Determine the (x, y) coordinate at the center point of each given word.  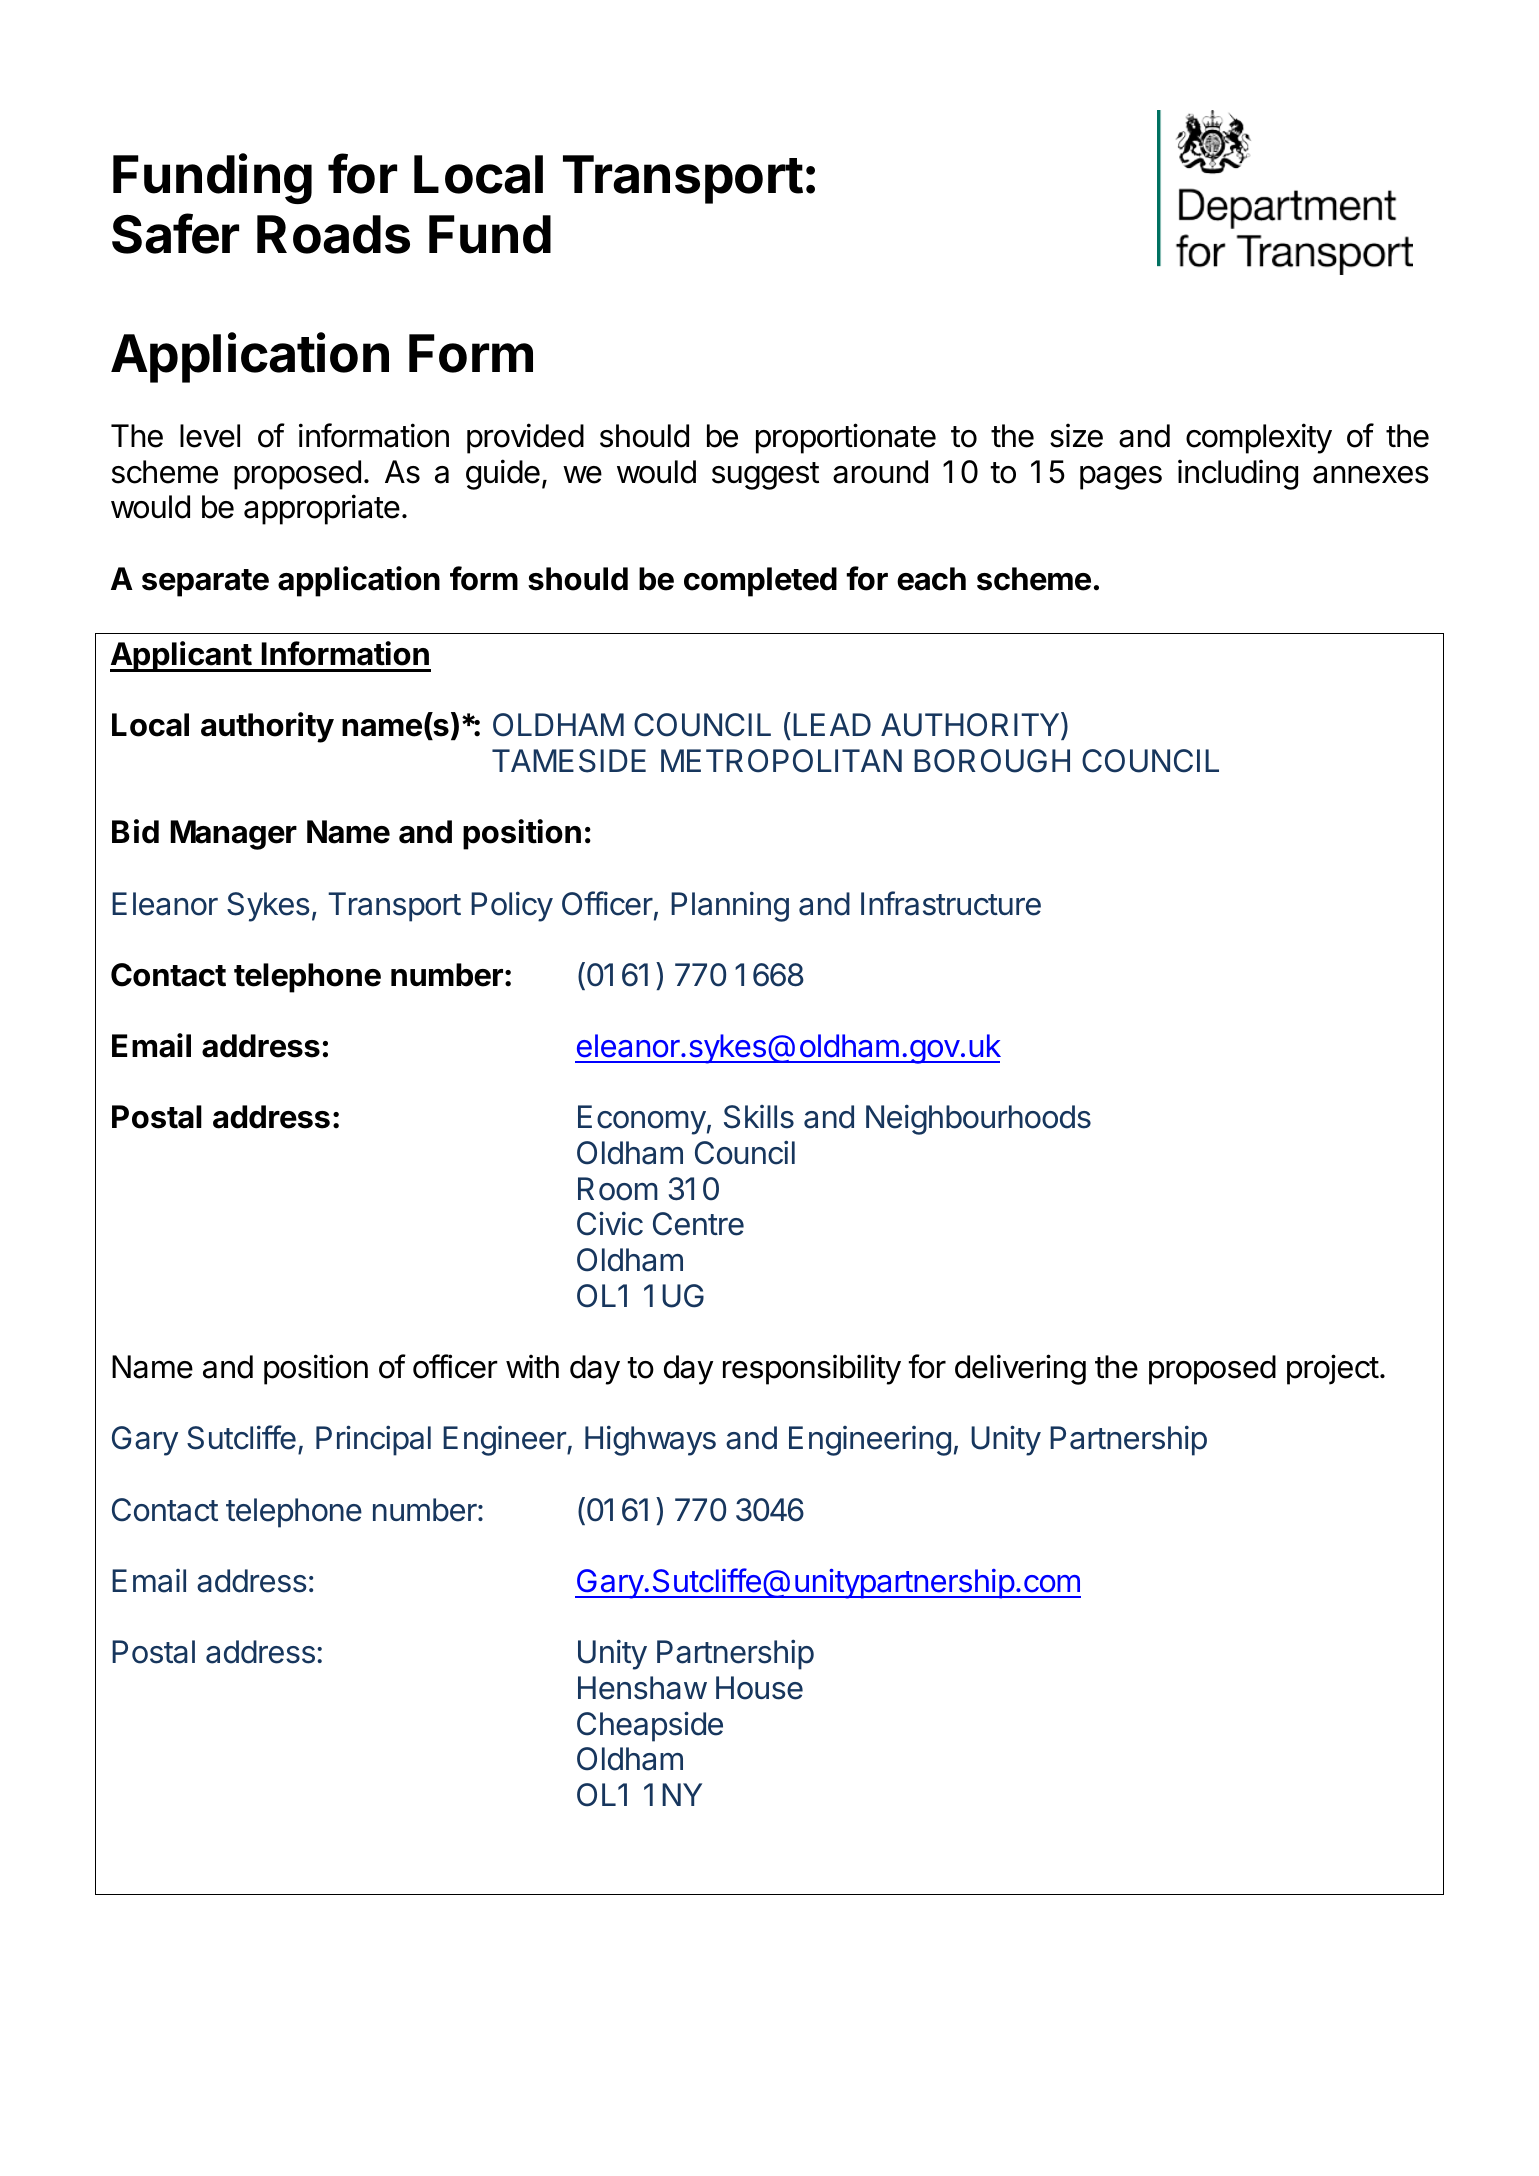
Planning (730, 906)
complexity (1259, 438)
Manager (233, 835)
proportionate (846, 438)
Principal (373, 1440)
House (759, 1688)
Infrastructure (951, 903)
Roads (333, 234)
